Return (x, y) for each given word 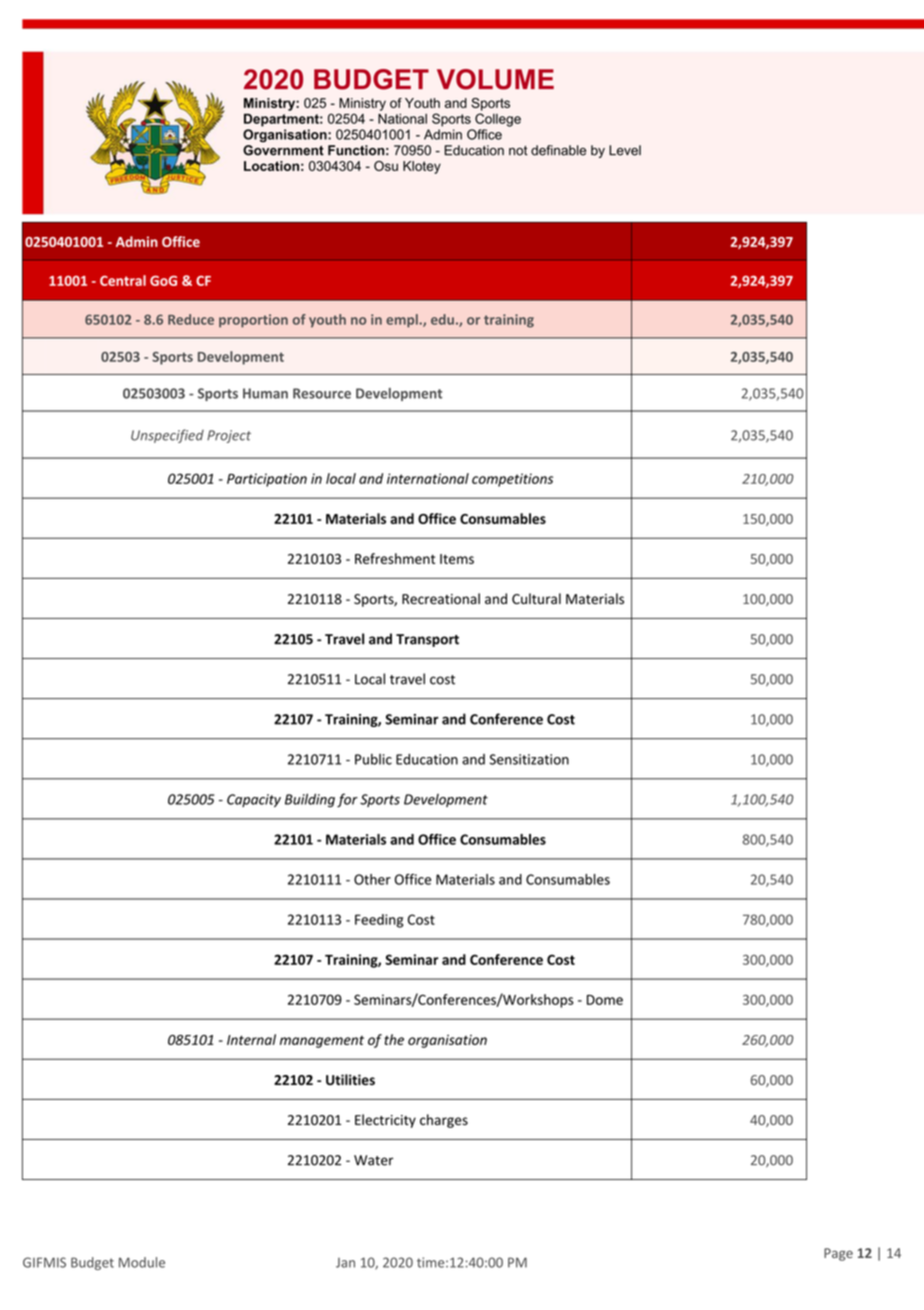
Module (142, 1262)
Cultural (536, 598)
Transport (427, 640)
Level (625, 150)
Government (283, 150)
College (498, 120)
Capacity (254, 800)
